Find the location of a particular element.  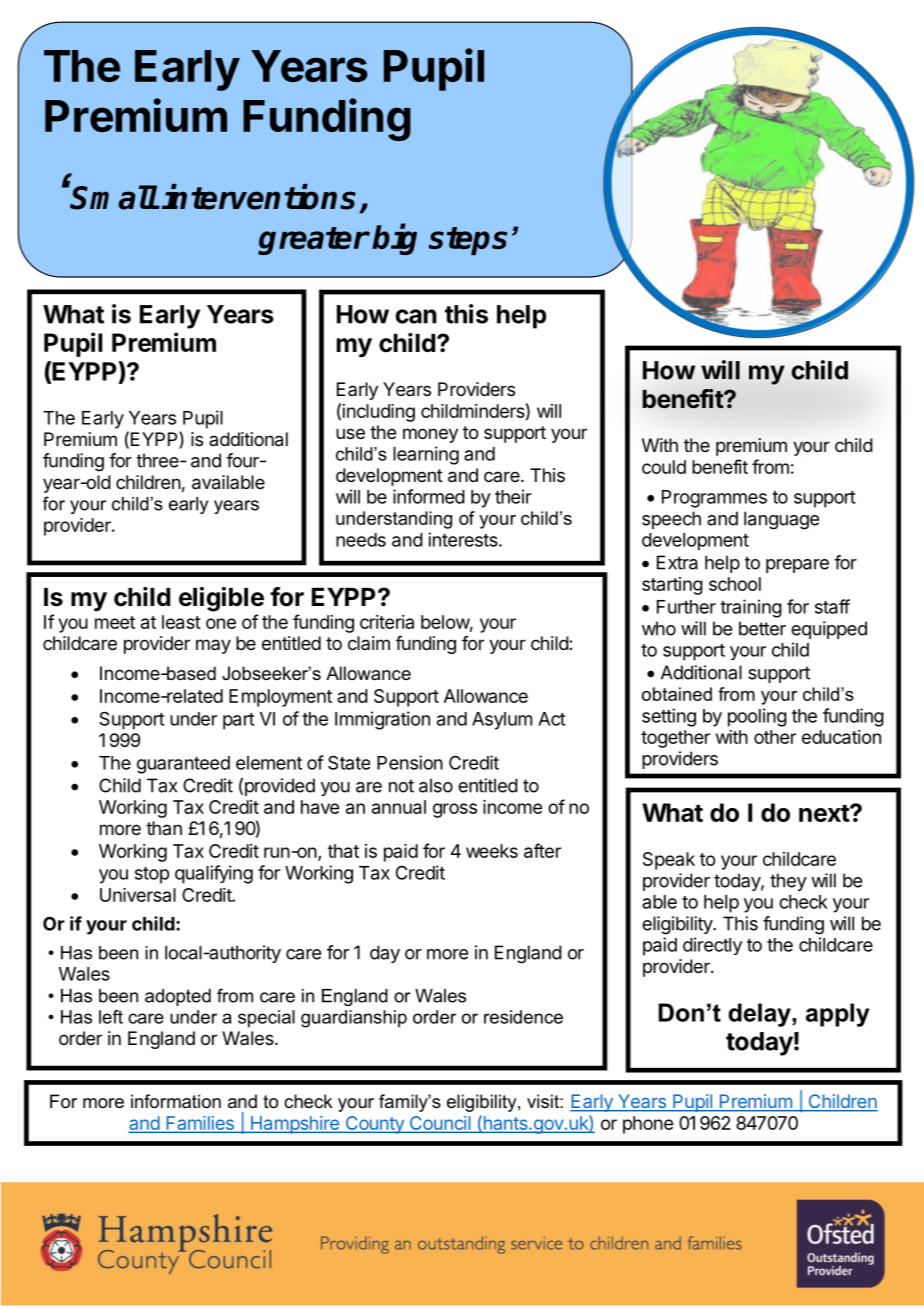

steps is located at coordinates (467, 241).
